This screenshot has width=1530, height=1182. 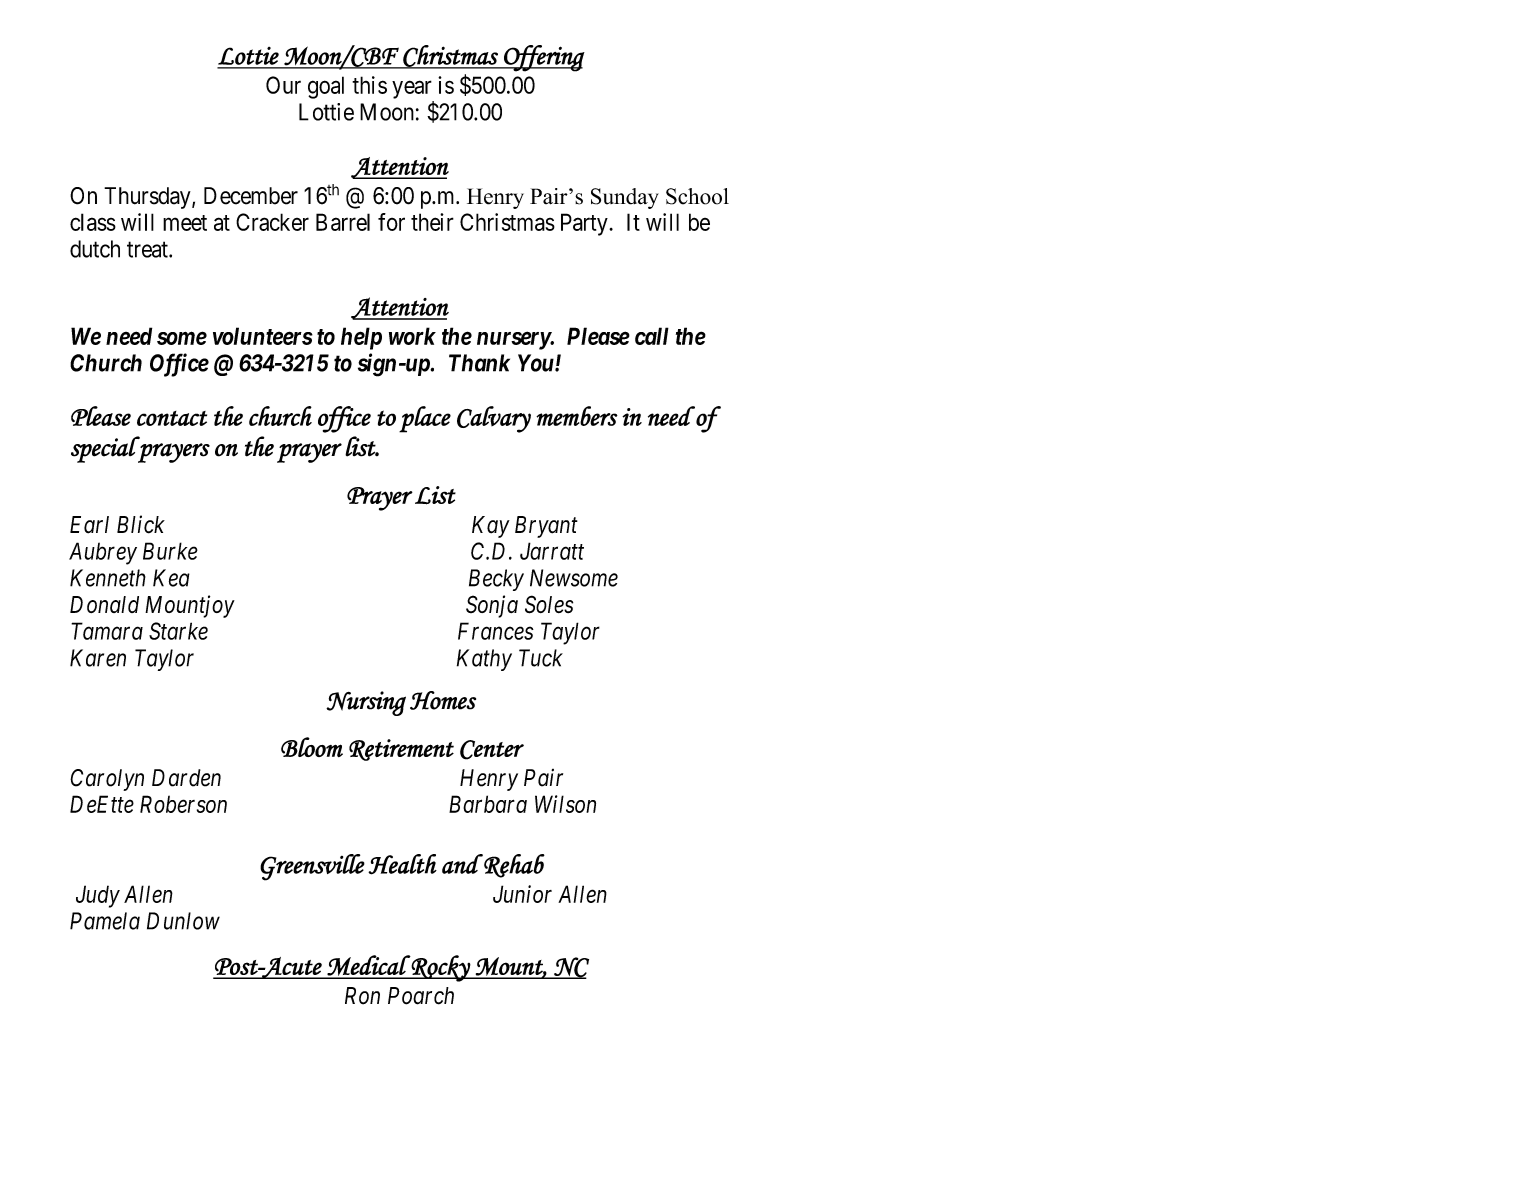 What do you see at coordinates (441, 968) in the screenshot?
I see `Rocky` at bounding box center [441, 968].
